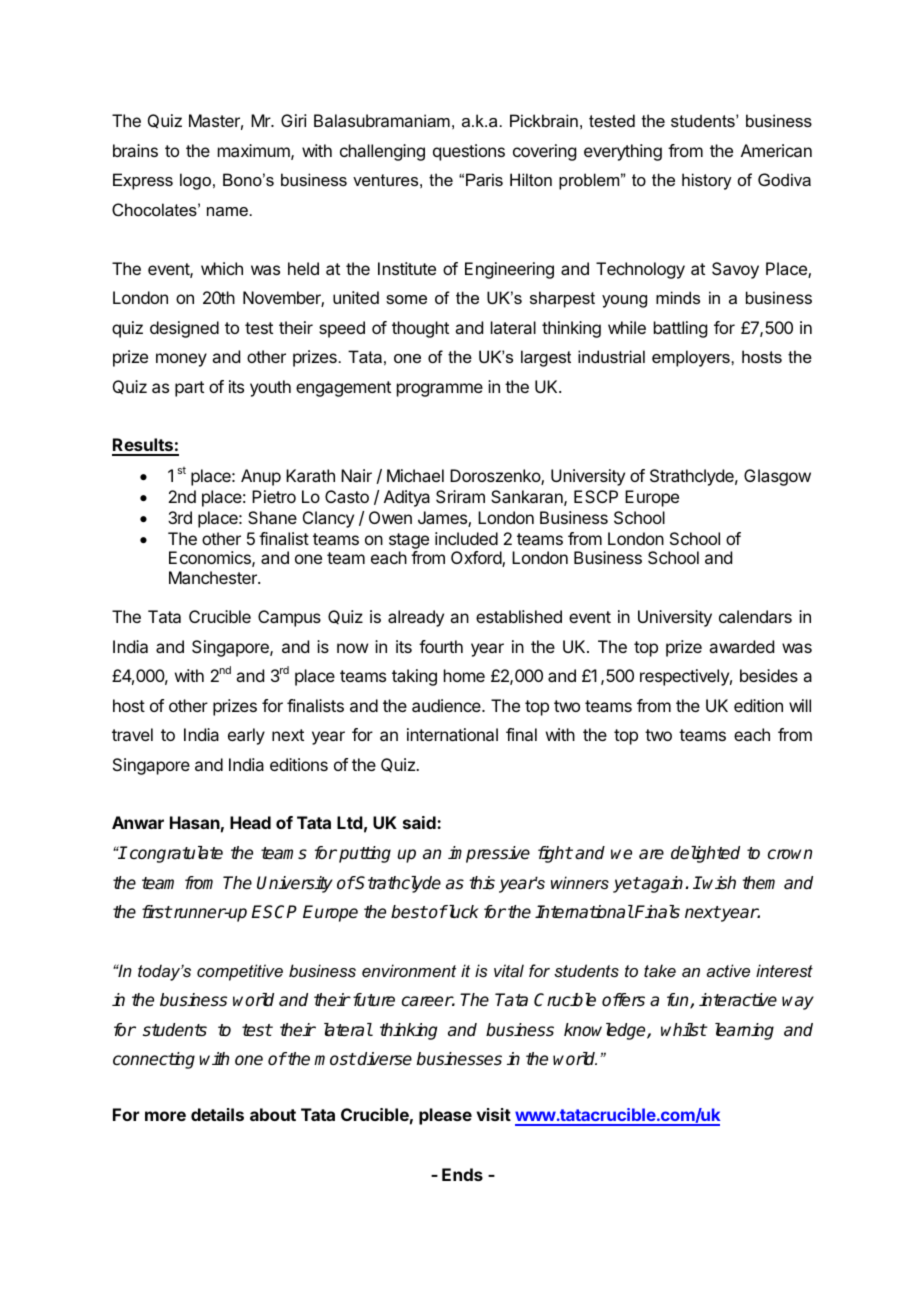 The image size is (924, 1308). I want to click on Head, so click(250, 822).
